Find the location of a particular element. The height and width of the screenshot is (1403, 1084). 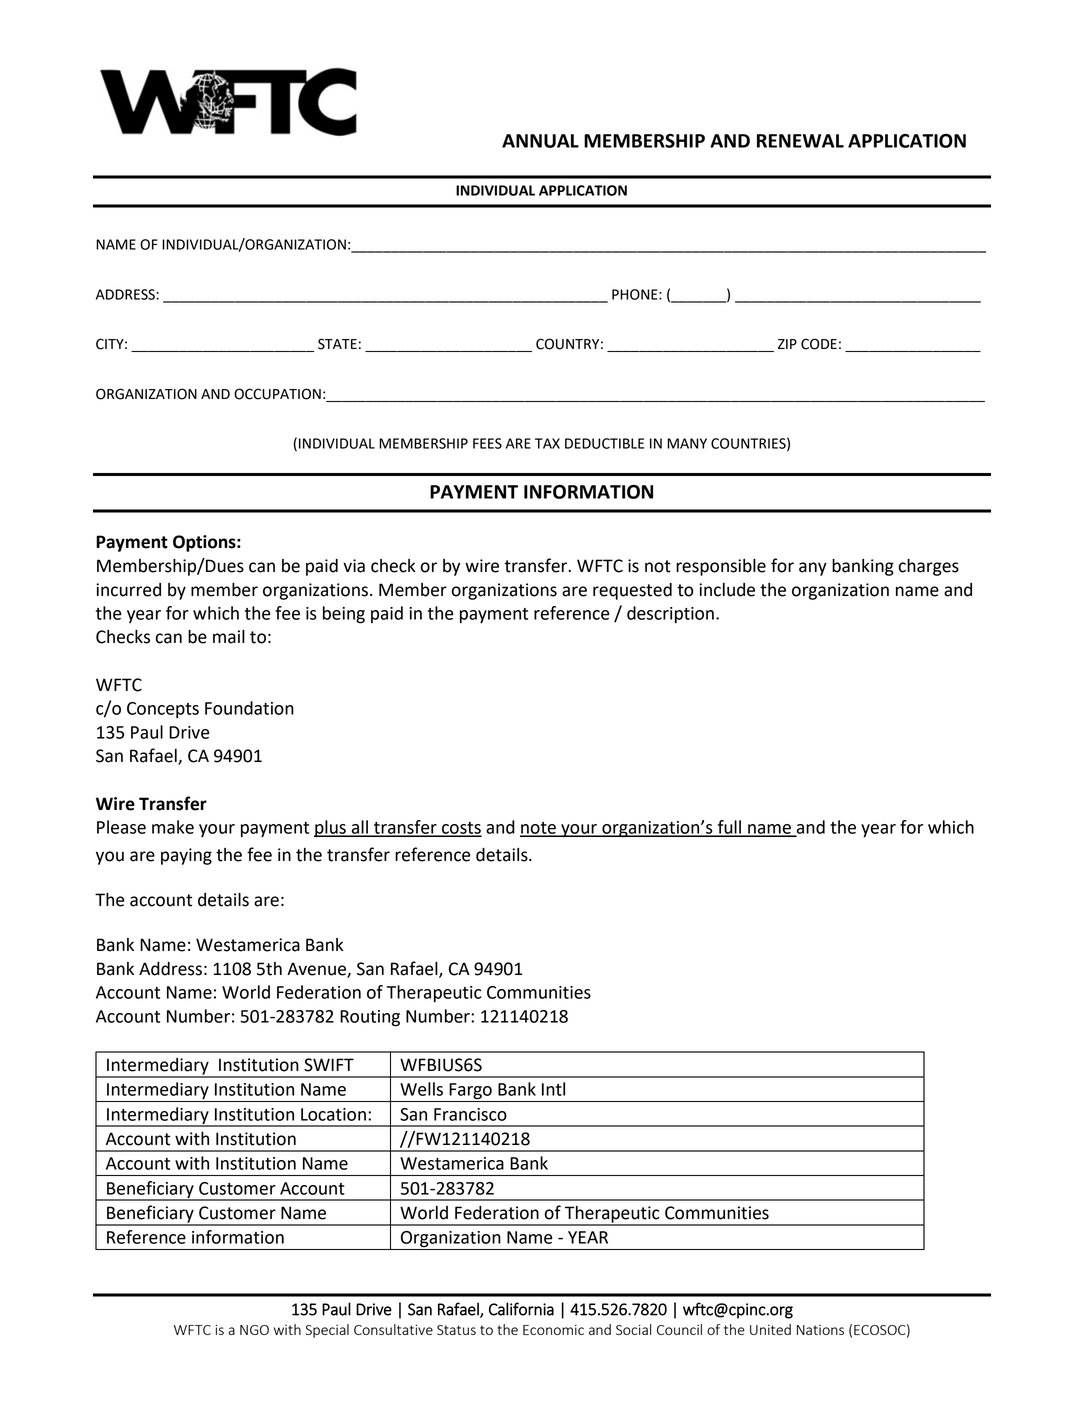

ANNUAL is located at coordinates (540, 141).
